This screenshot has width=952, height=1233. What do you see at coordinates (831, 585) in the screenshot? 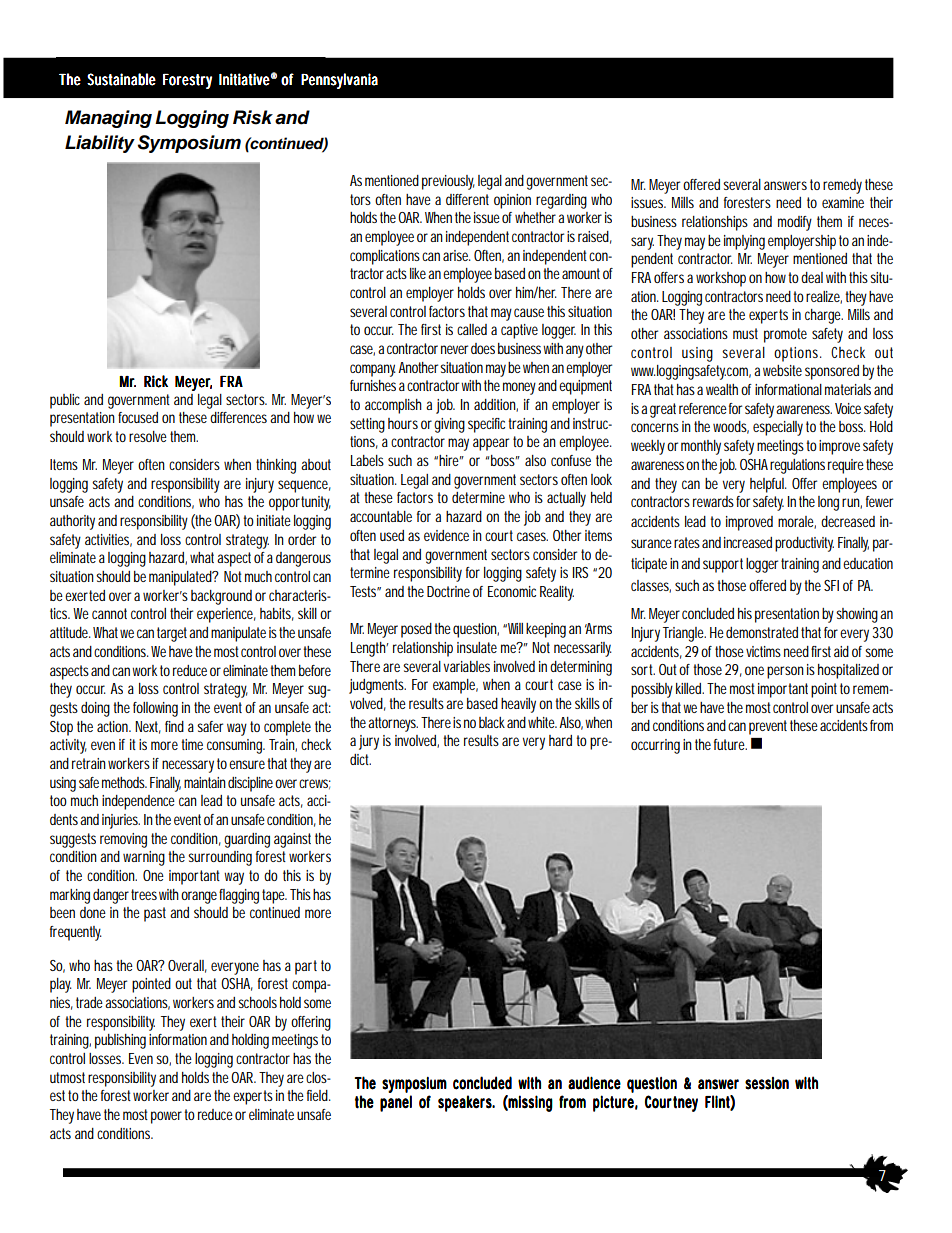
I see `SFI` at bounding box center [831, 585].
